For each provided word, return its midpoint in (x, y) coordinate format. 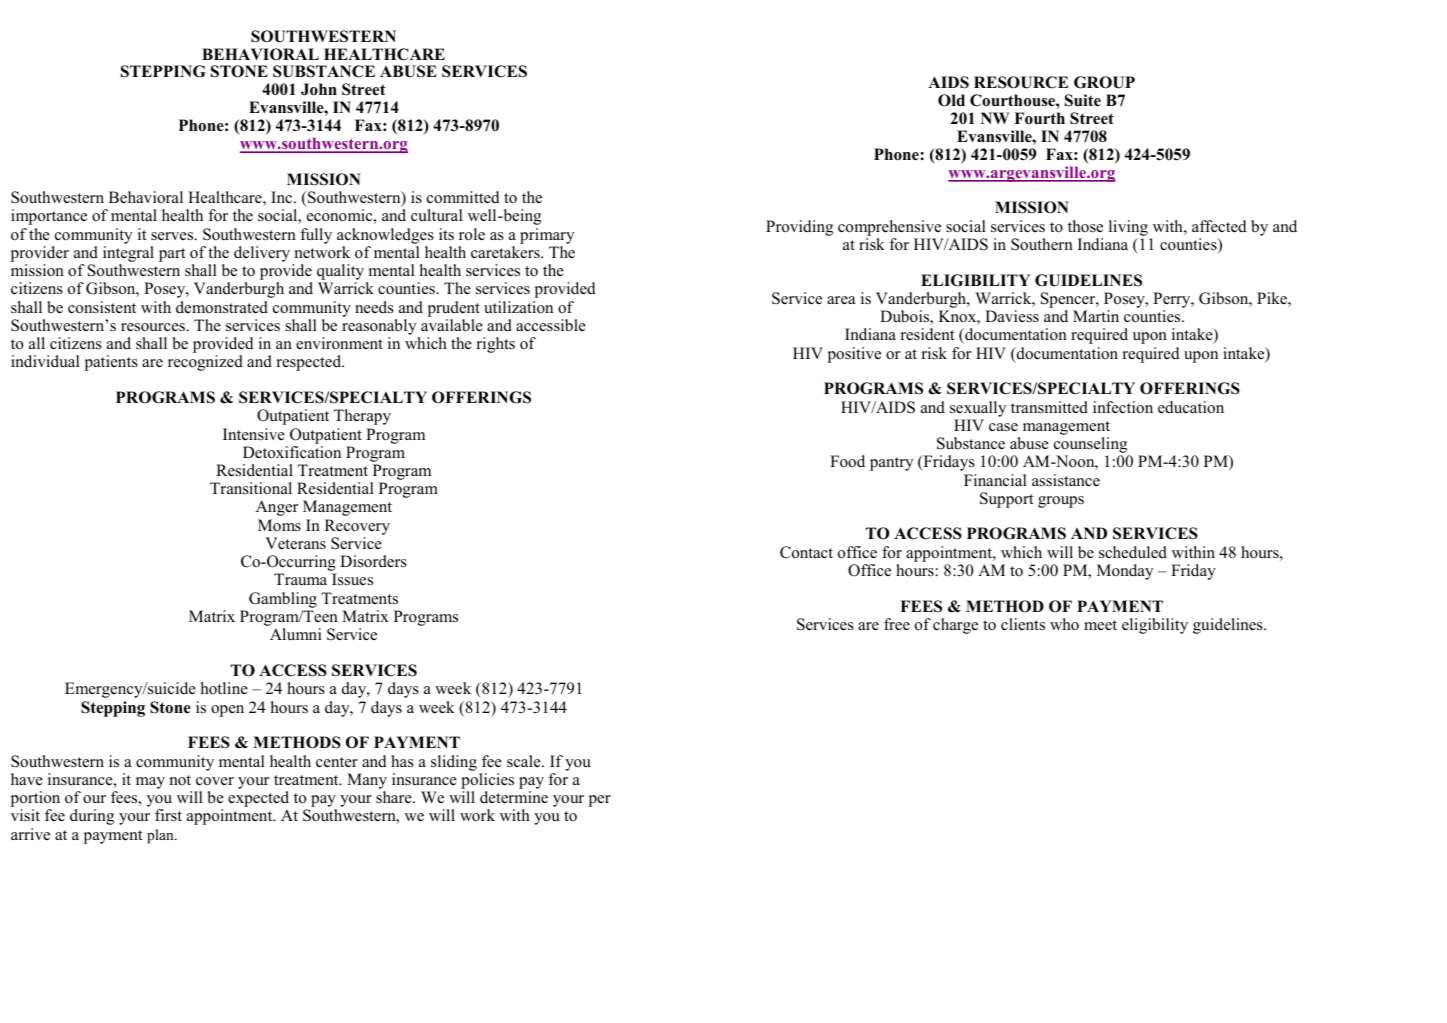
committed (463, 197)
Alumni (295, 634)
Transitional (251, 488)
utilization (518, 307)
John (319, 89)
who (1064, 624)
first (168, 815)
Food (847, 461)
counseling (1092, 446)
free (897, 624)
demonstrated (222, 307)
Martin (1096, 316)
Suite (1083, 100)
